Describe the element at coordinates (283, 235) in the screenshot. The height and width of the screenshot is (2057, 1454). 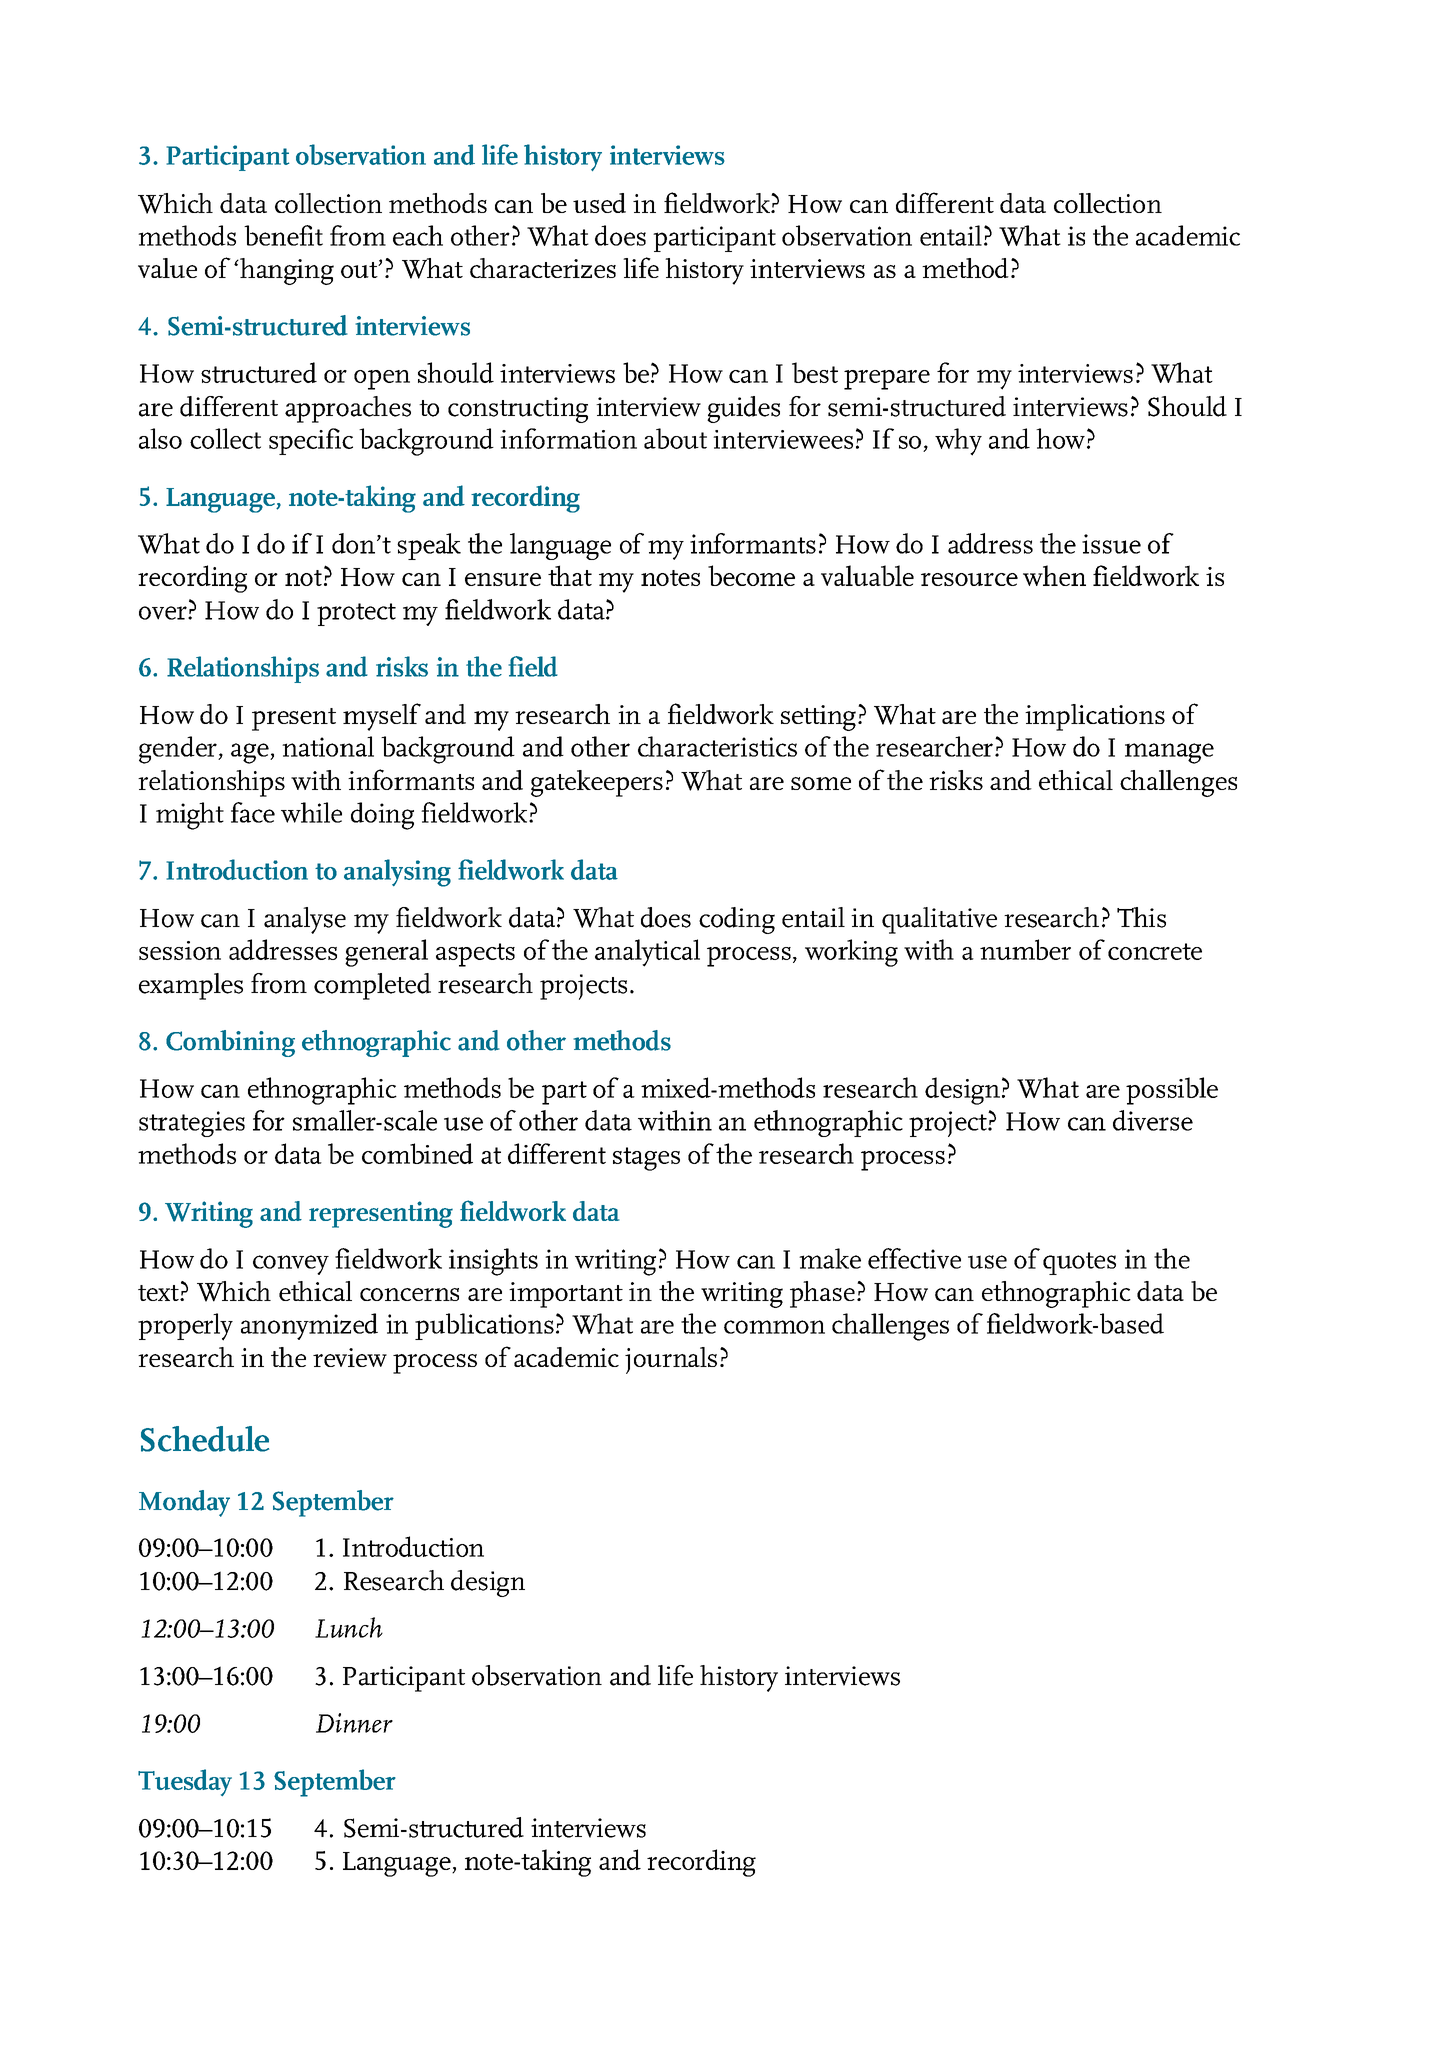
I see `benefit` at that location.
